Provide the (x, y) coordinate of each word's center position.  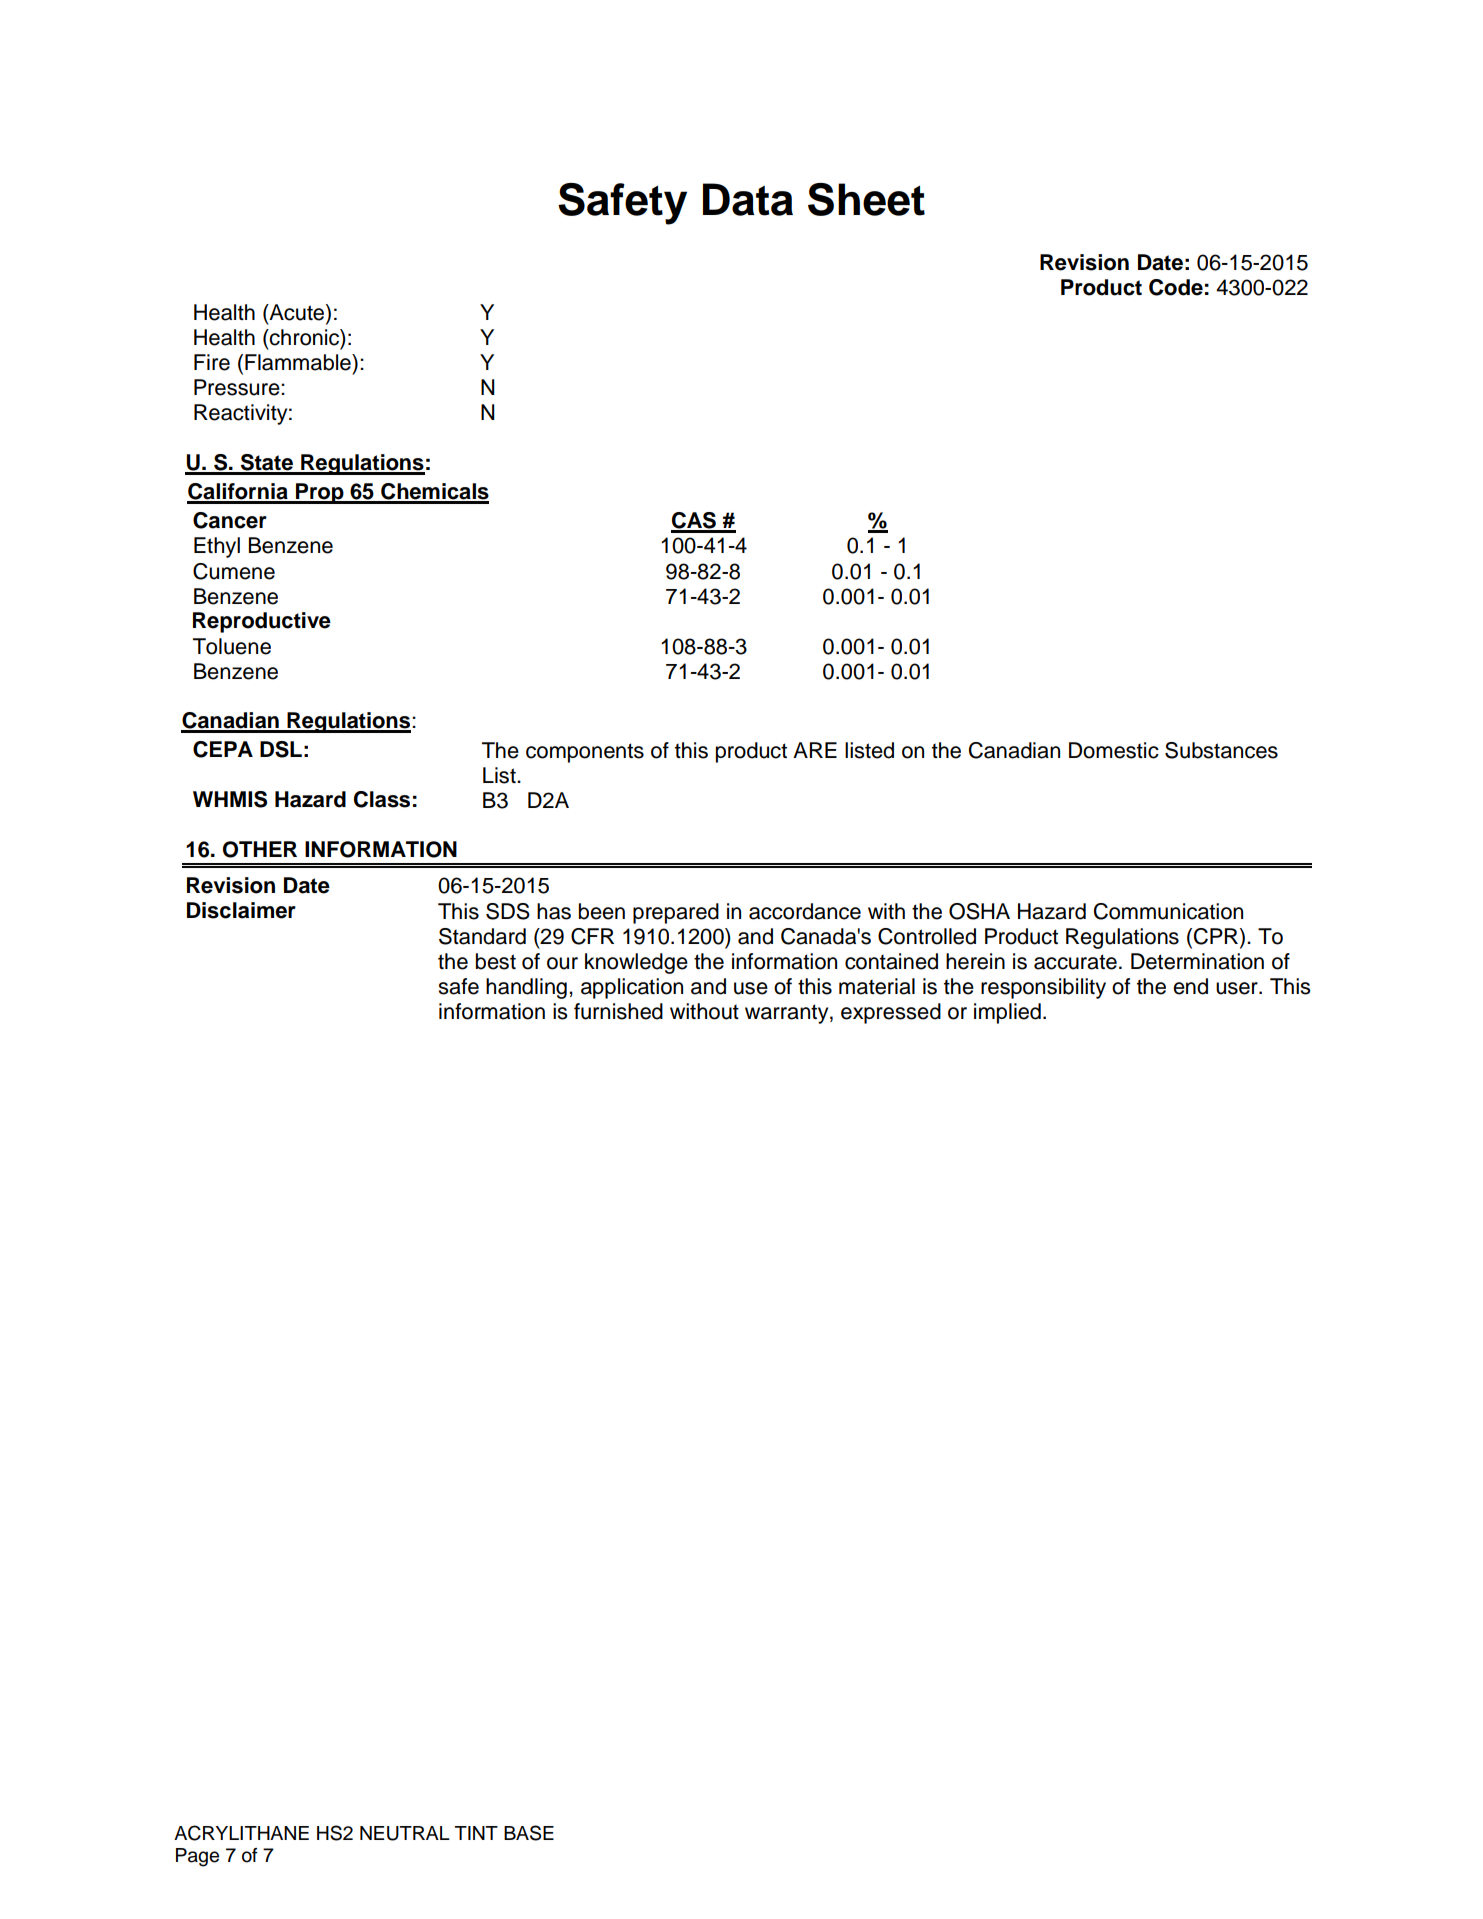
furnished (618, 1011)
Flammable (299, 362)
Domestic (1114, 750)
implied (1007, 1013)
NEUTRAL (405, 1833)
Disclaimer (241, 910)
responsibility (1043, 988)
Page (197, 1857)
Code (1176, 287)
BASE (529, 1833)
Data (748, 199)
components (585, 753)
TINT (476, 1833)
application (632, 988)
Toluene (232, 646)
